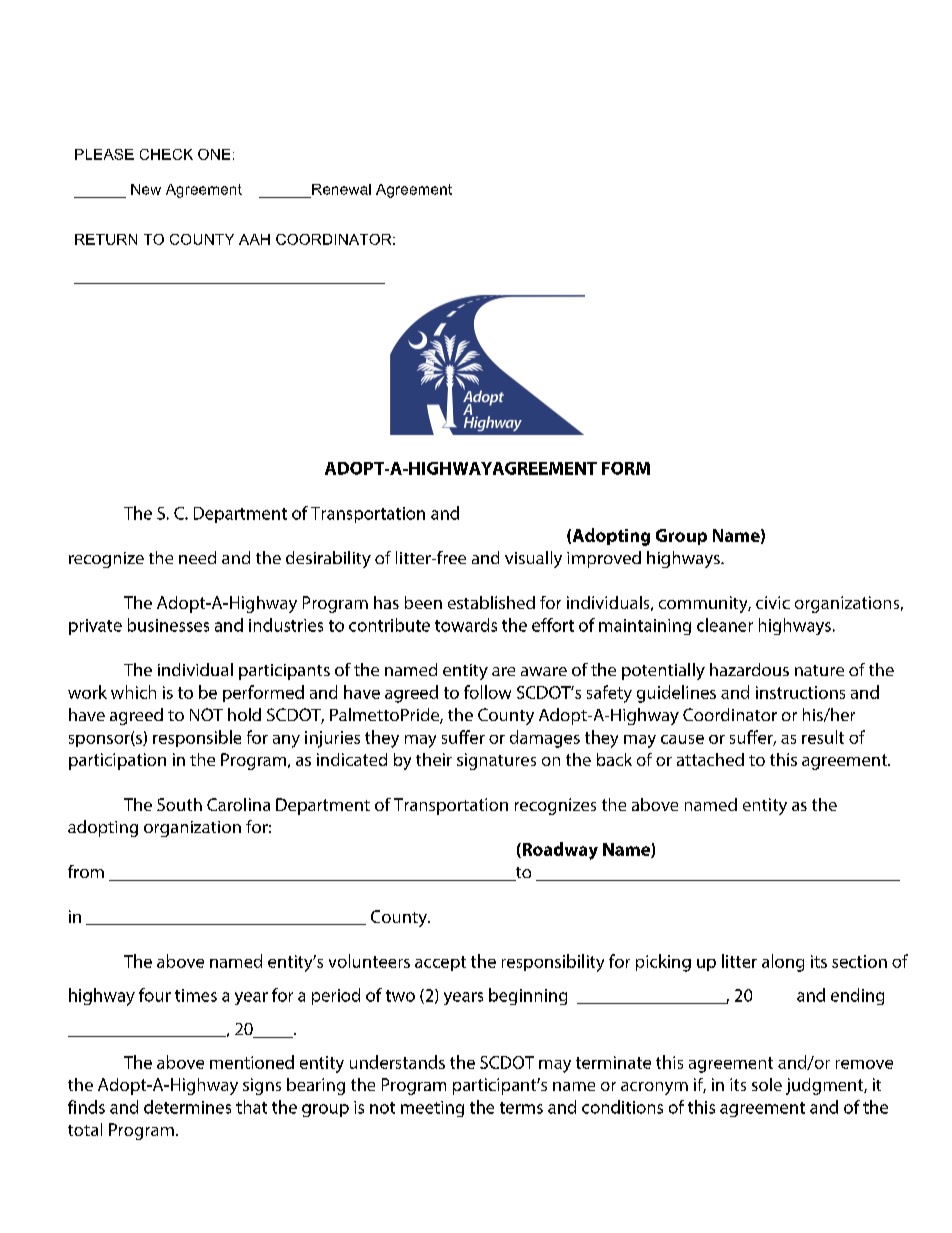 This screenshot has height=1233, width=952. Describe the element at coordinates (187, 1107) in the screenshot. I see `determines` at that location.
